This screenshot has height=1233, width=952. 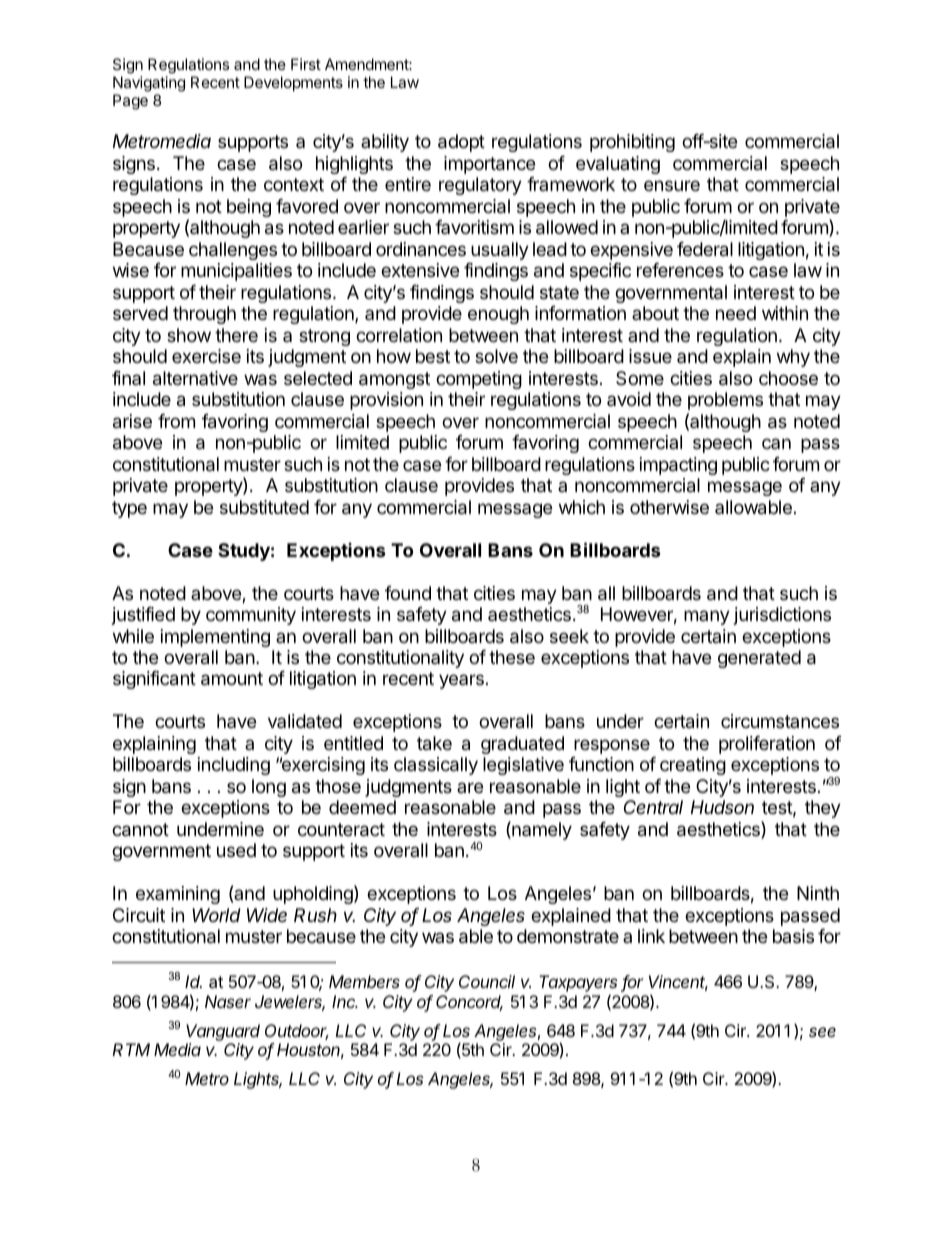 What do you see at coordinates (149, 84) in the screenshot?
I see `Navigating` at bounding box center [149, 84].
